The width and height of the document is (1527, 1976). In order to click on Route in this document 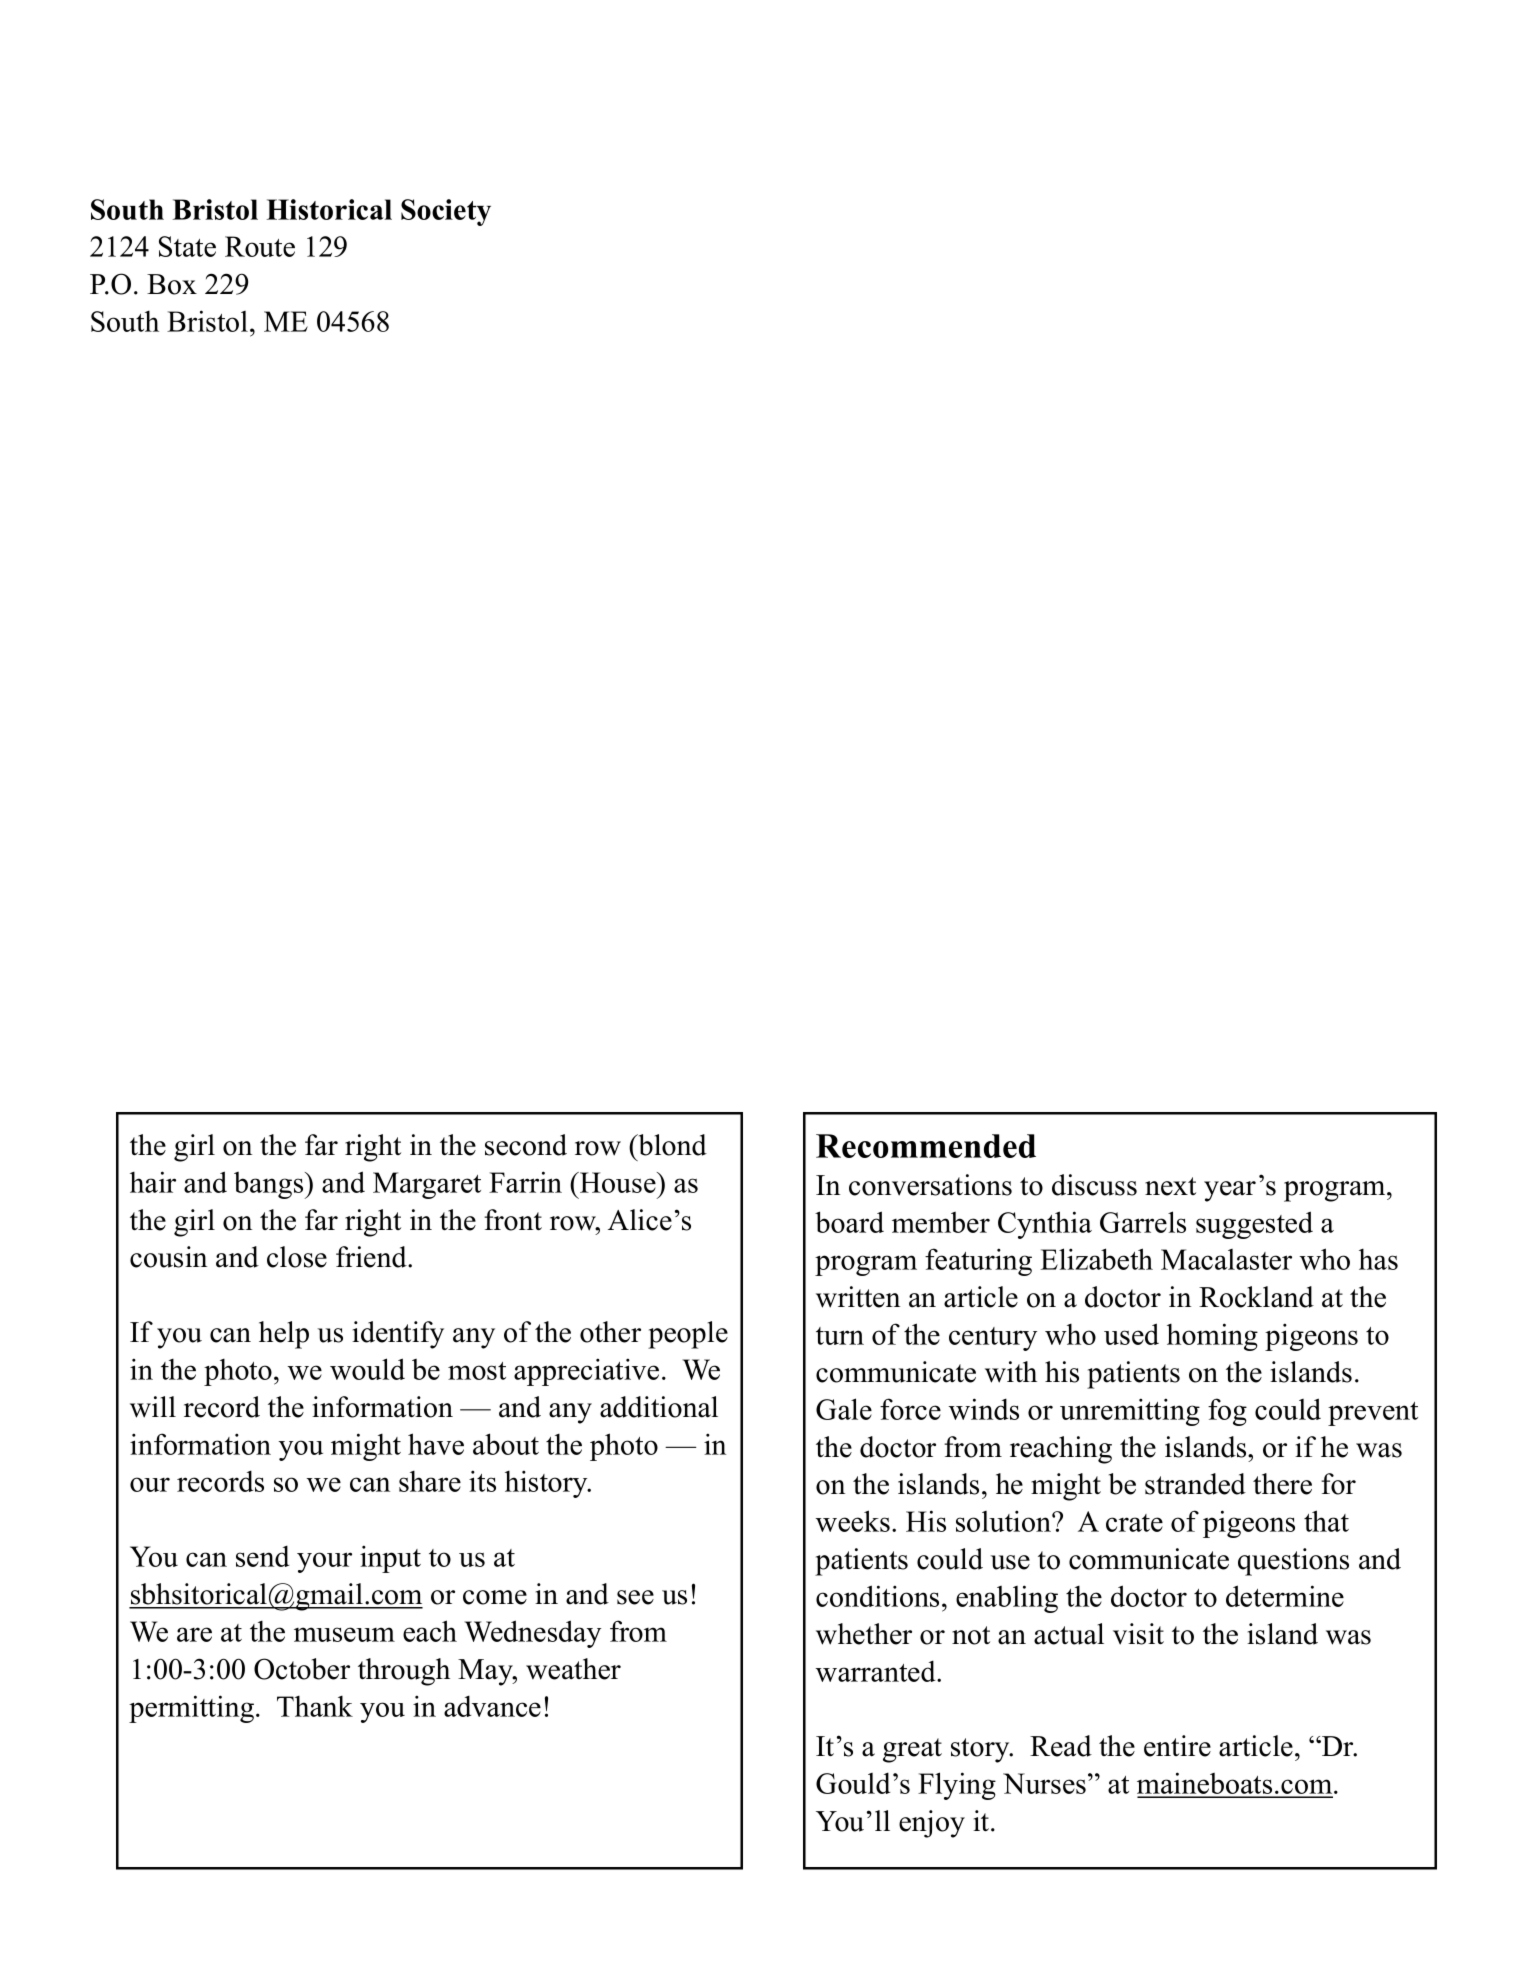, I will do `click(260, 246)`.
